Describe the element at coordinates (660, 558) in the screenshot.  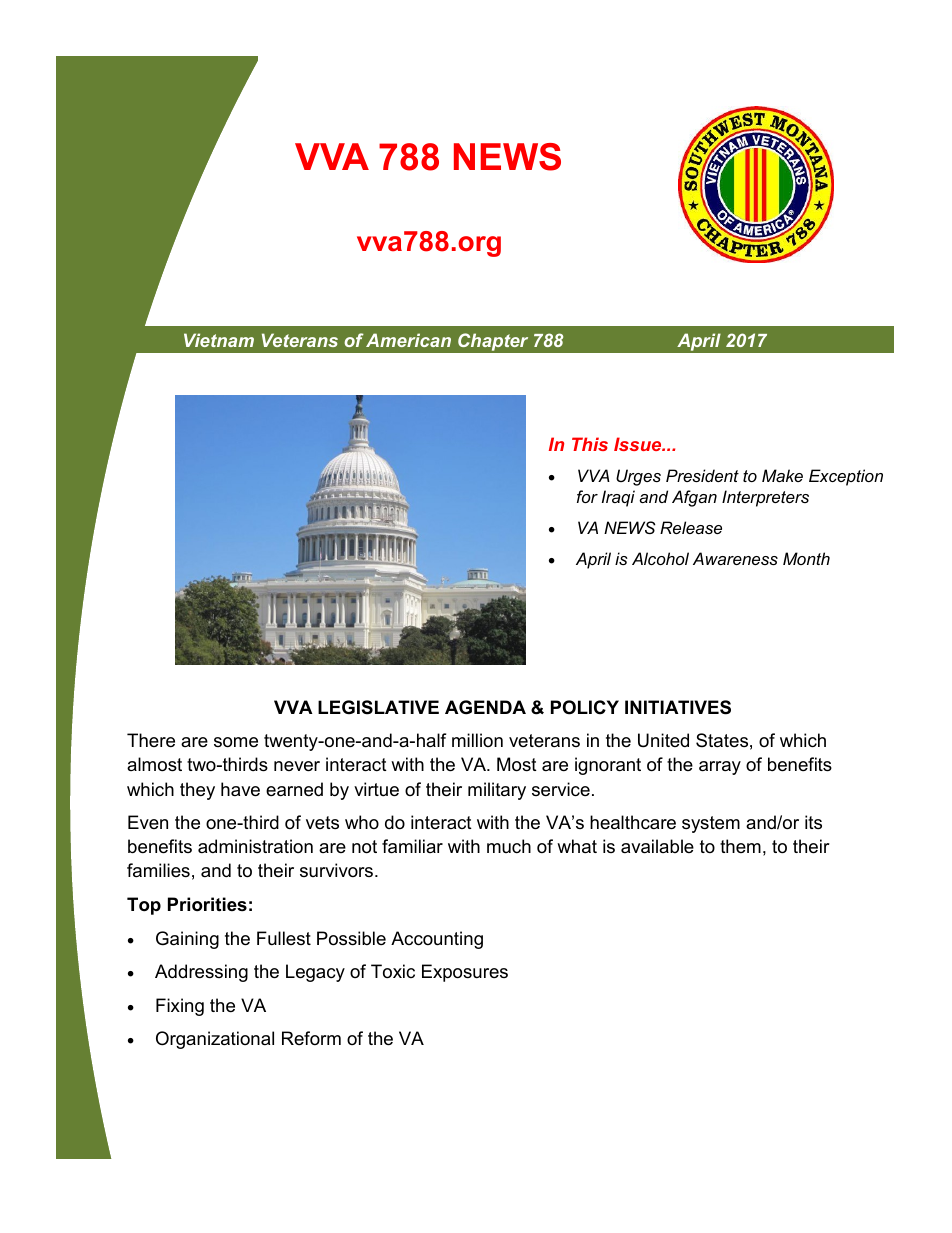
I see `Alcohol` at that location.
